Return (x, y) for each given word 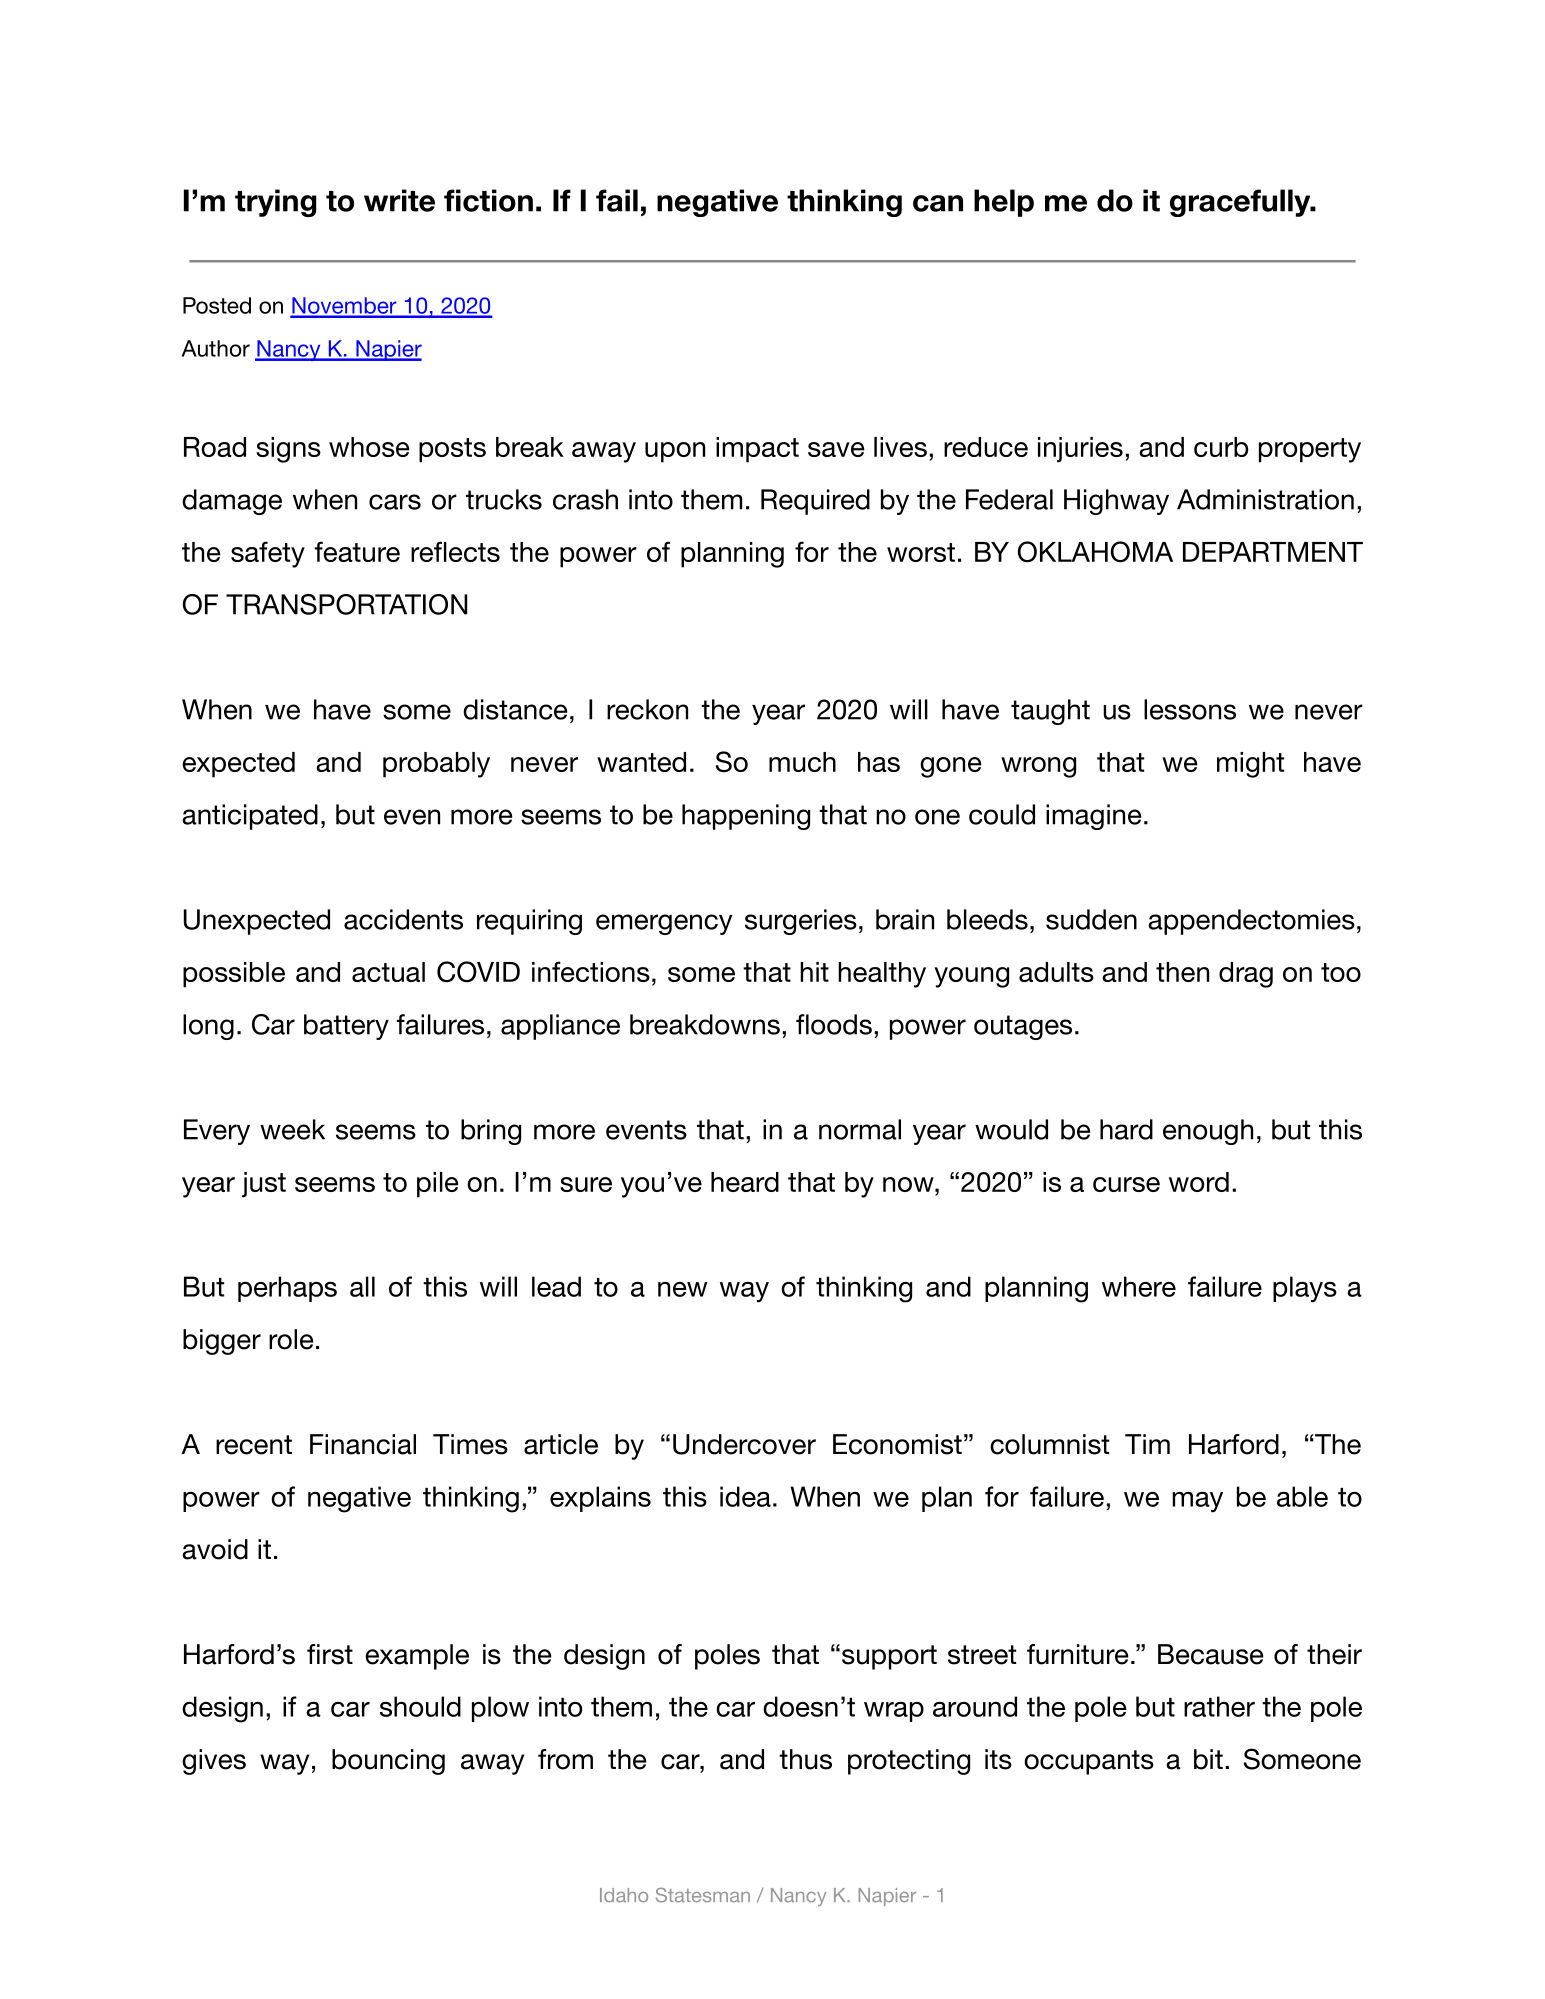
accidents (403, 919)
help (1004, 203)
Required (815, 502)
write (399, 200)
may (1197, 1502)
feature (357, 551)
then (1182, 972)
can (938, 203)
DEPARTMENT (1273, 552)
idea (745, 1496)
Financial (363, 1444)
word (1199, 1182)
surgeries (801, 922)
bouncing (388, 1762)
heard (745, 1182)
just (264, 1185)
